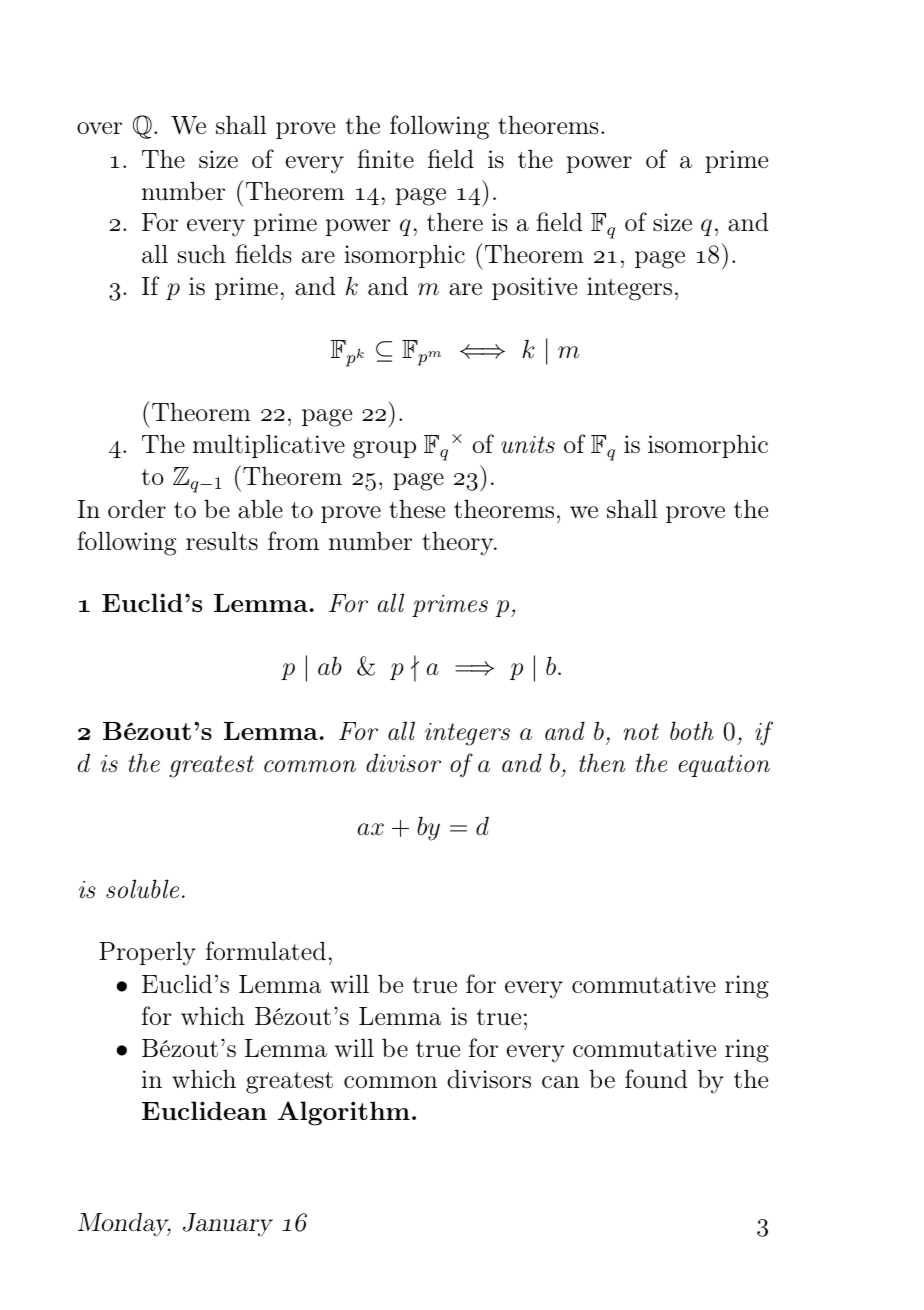 The width and height of the document is (924, 1310). I want to click on over, so click(99, 128).
